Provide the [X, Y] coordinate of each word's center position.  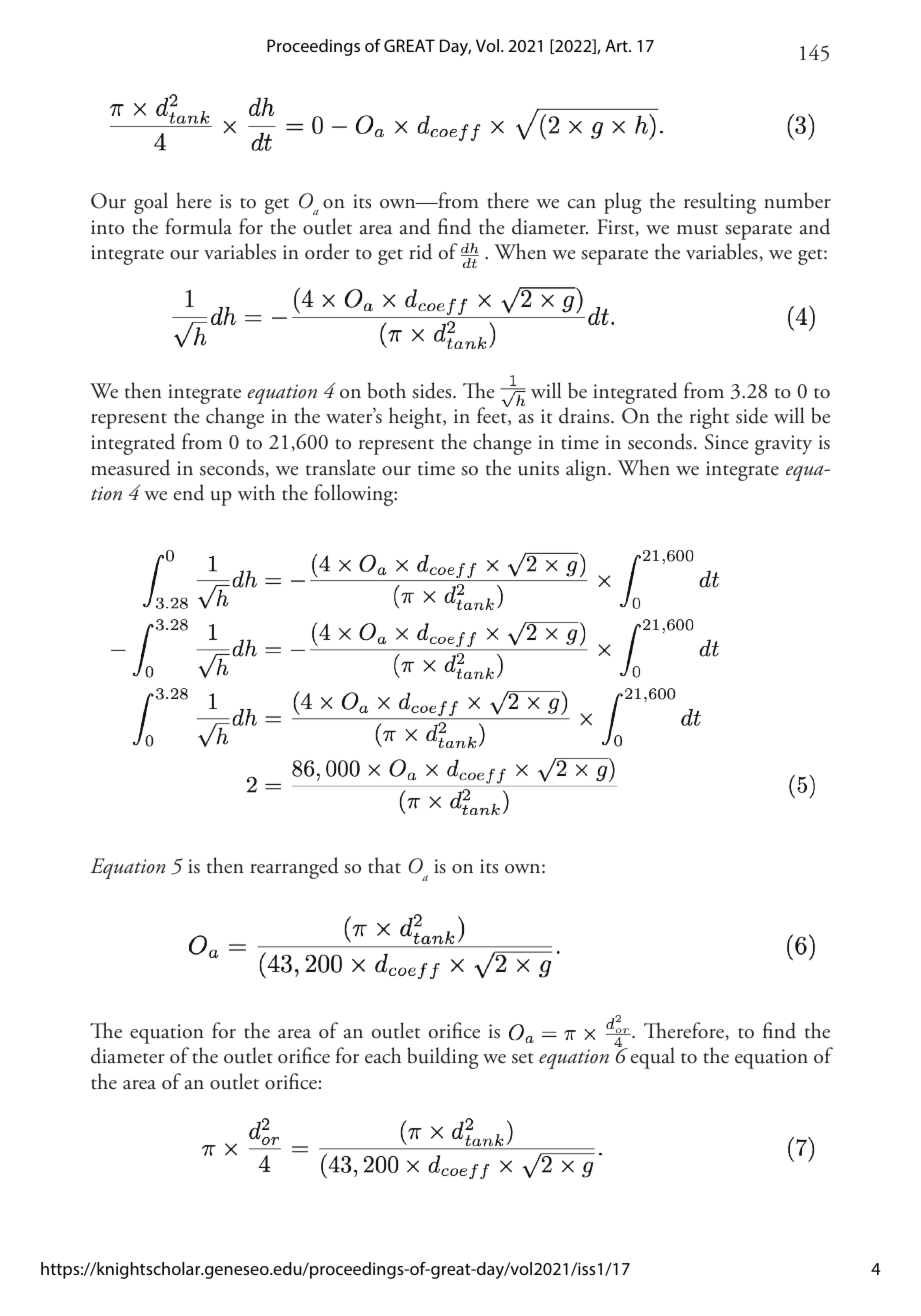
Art [617, 45]
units [538, 468]
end [189, 492]
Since [727, 442]
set [523, 1058]
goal [151, 203]
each [383, 1055]
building [443, 1058]
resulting [720, 203]
